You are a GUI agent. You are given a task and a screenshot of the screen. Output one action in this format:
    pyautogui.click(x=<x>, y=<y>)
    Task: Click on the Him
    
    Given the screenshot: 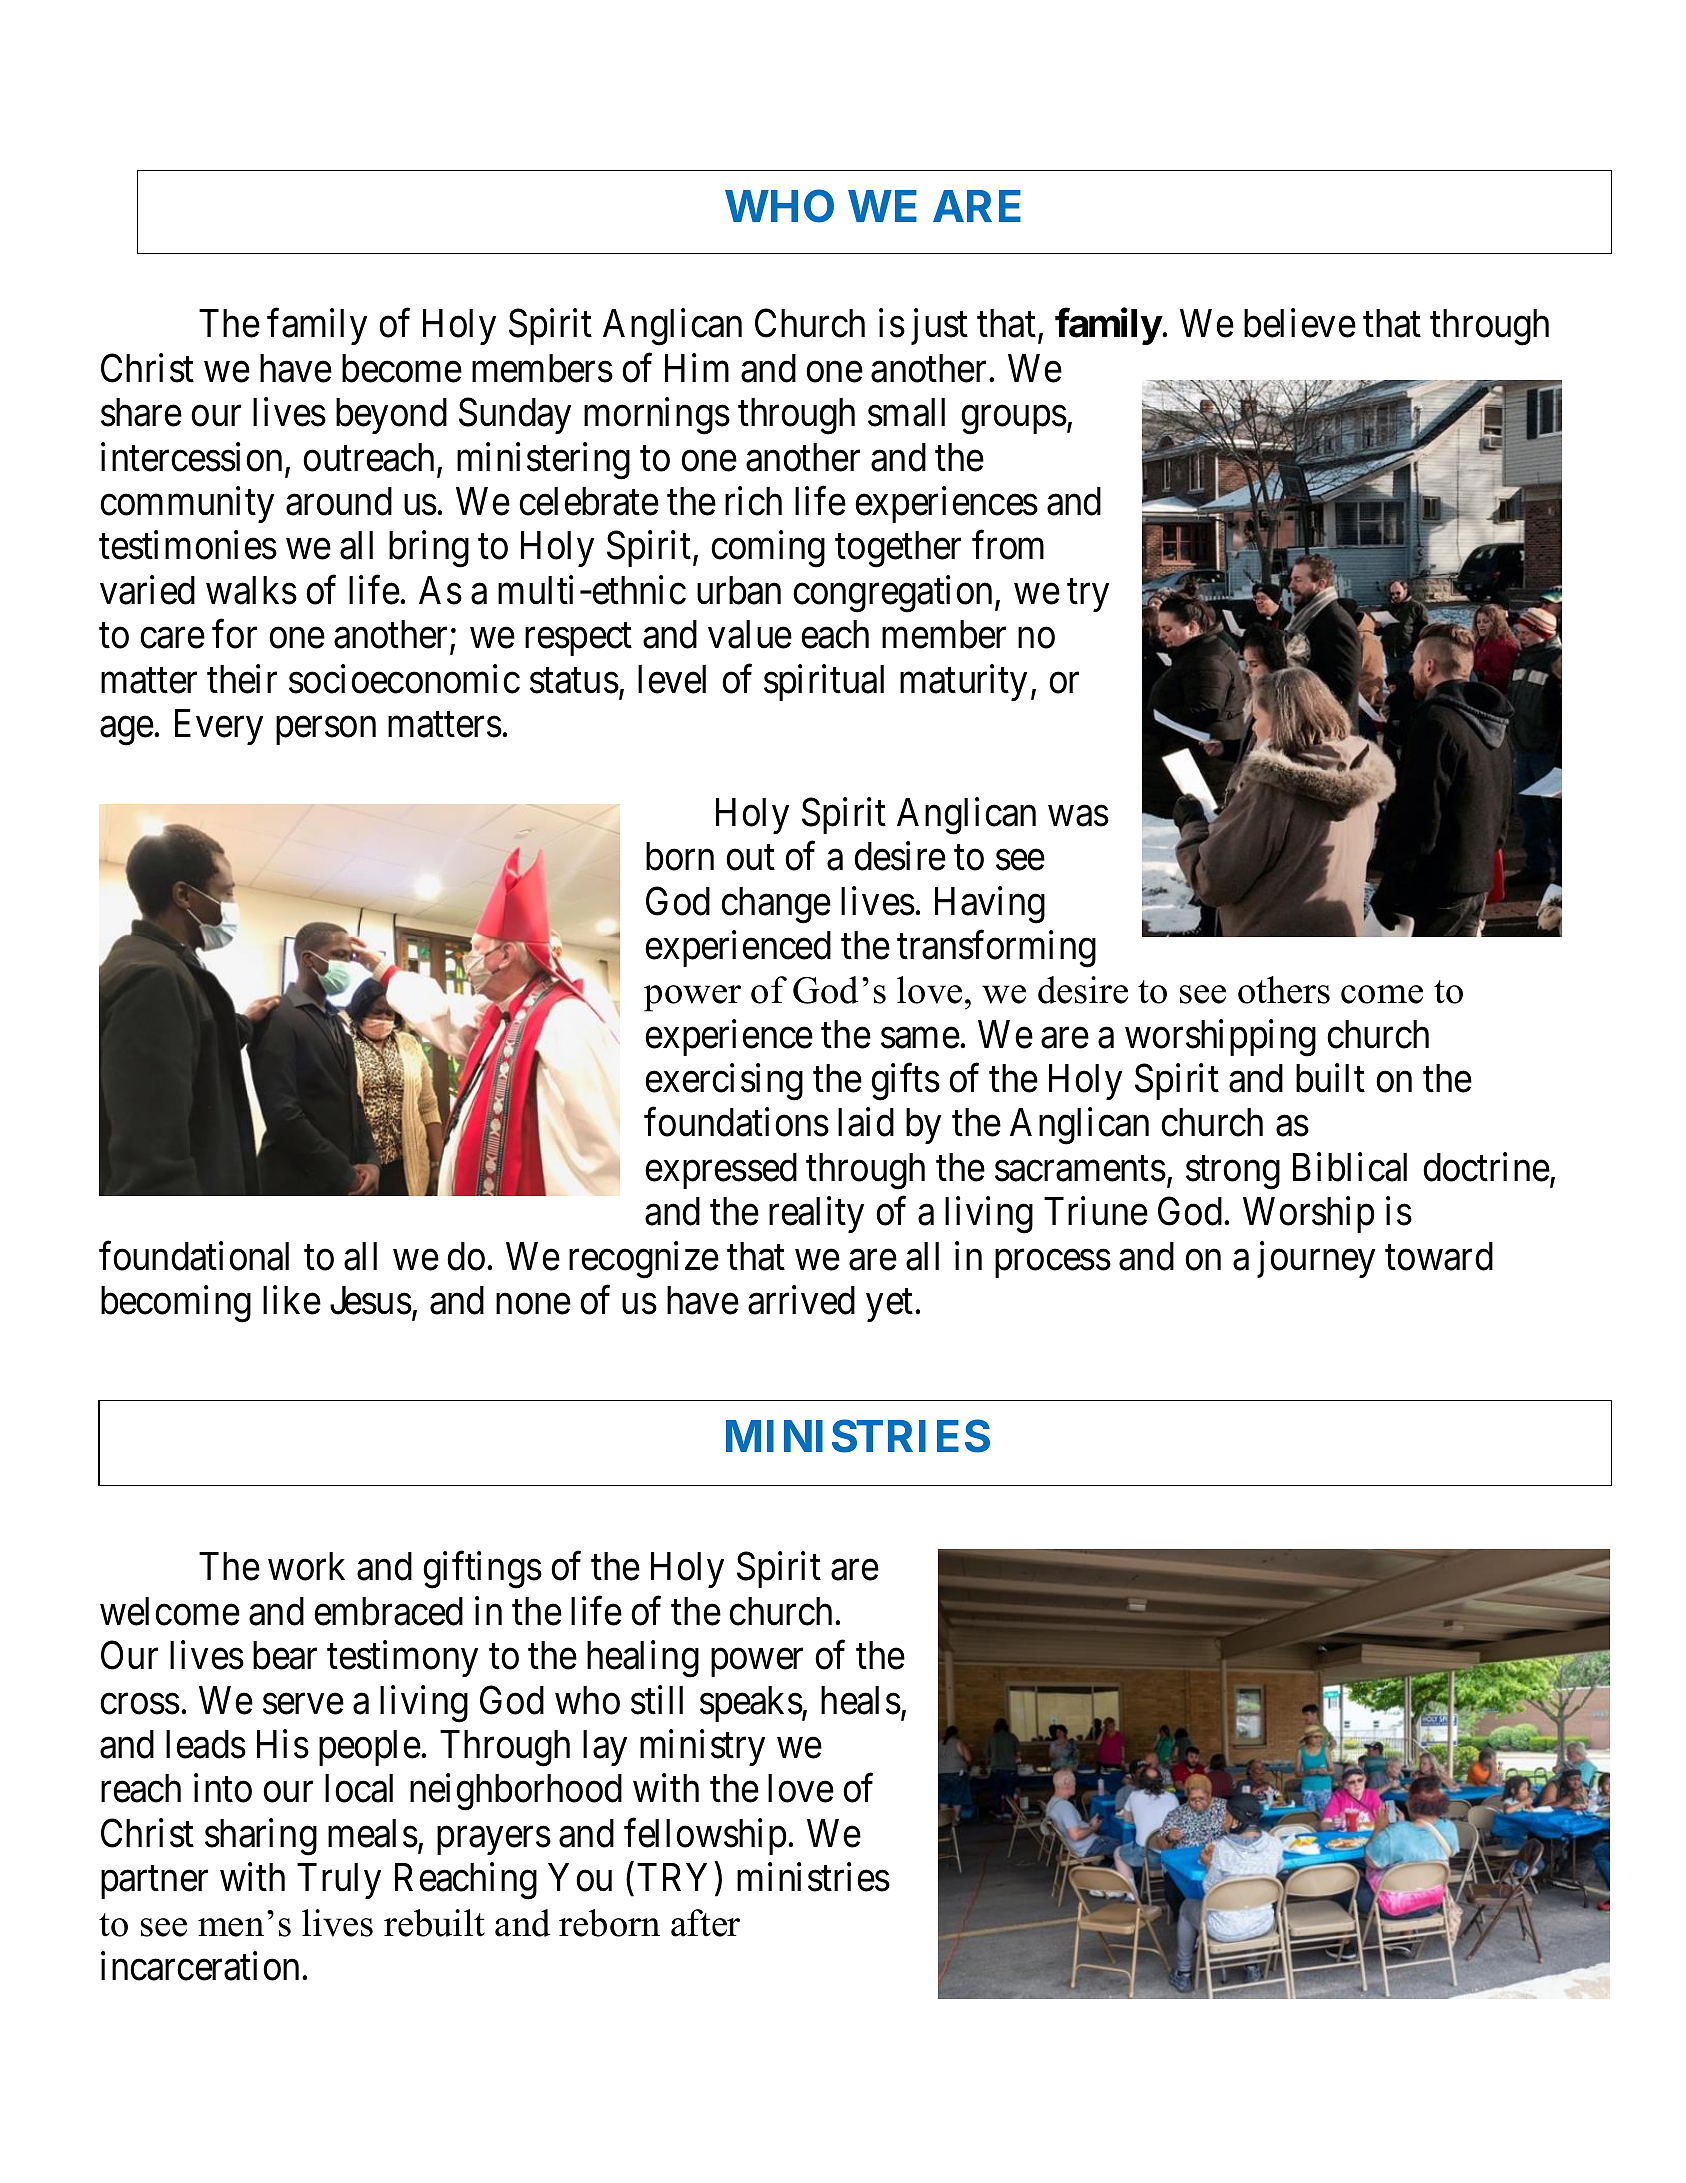 What is the action you would take?
    pyautogui.click(x=697, y=368)
